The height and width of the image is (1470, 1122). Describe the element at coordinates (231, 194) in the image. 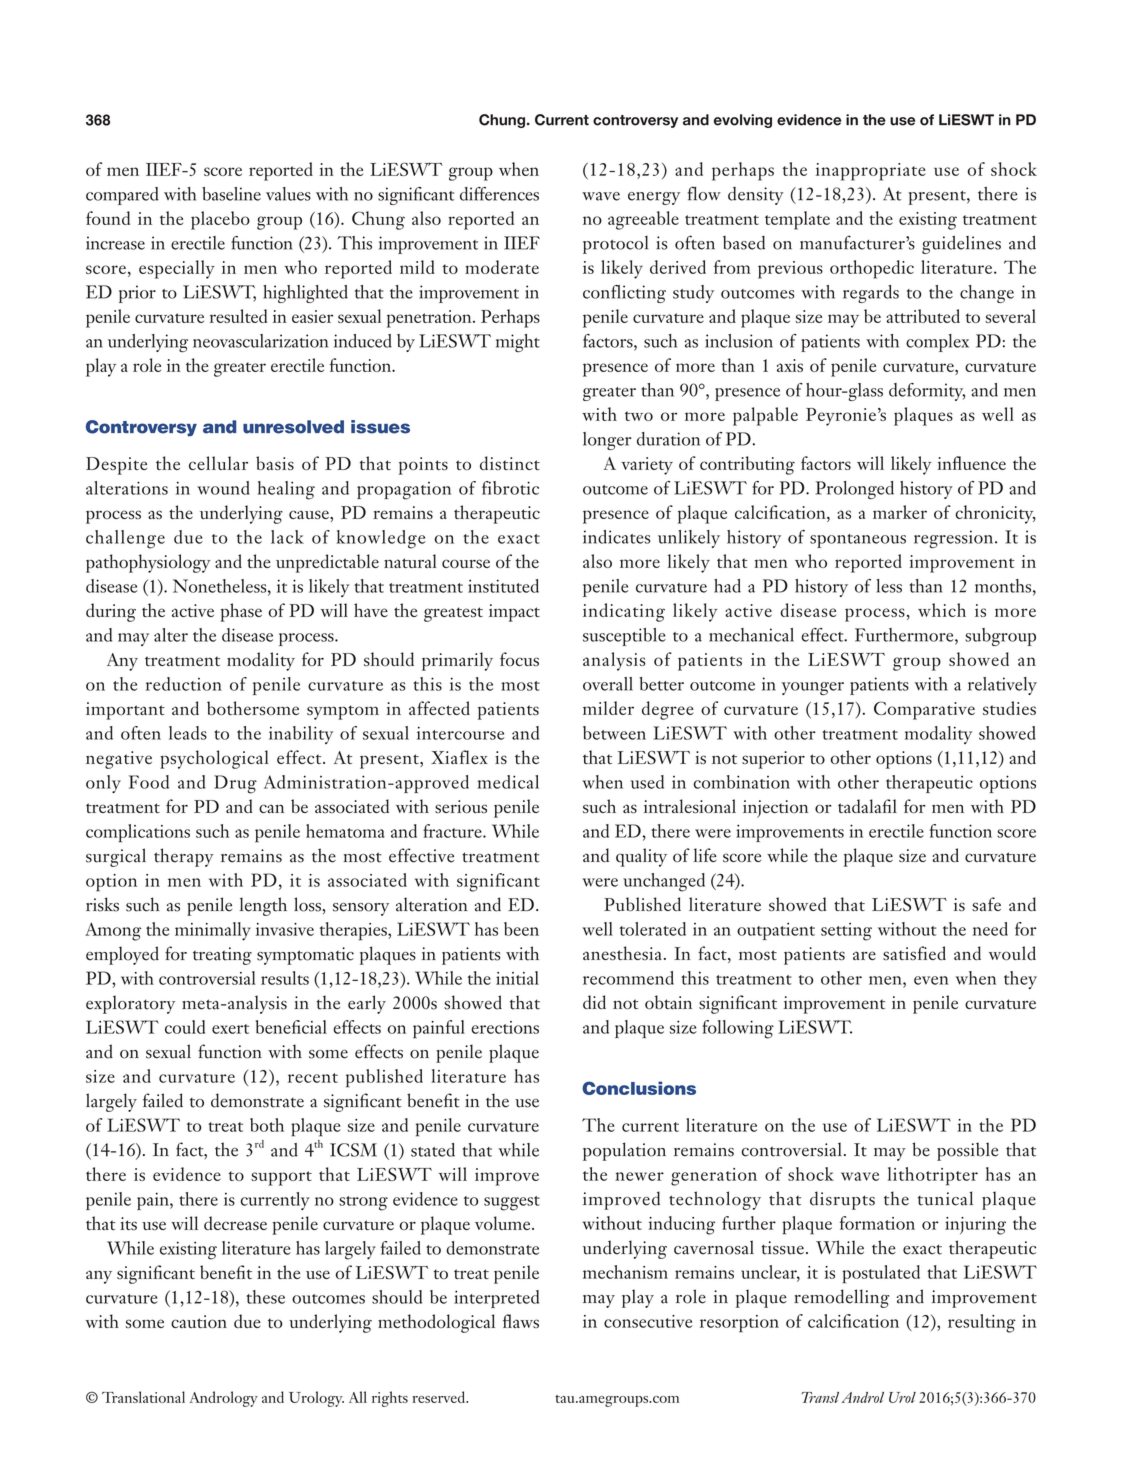

I see `baseline` at that location.
